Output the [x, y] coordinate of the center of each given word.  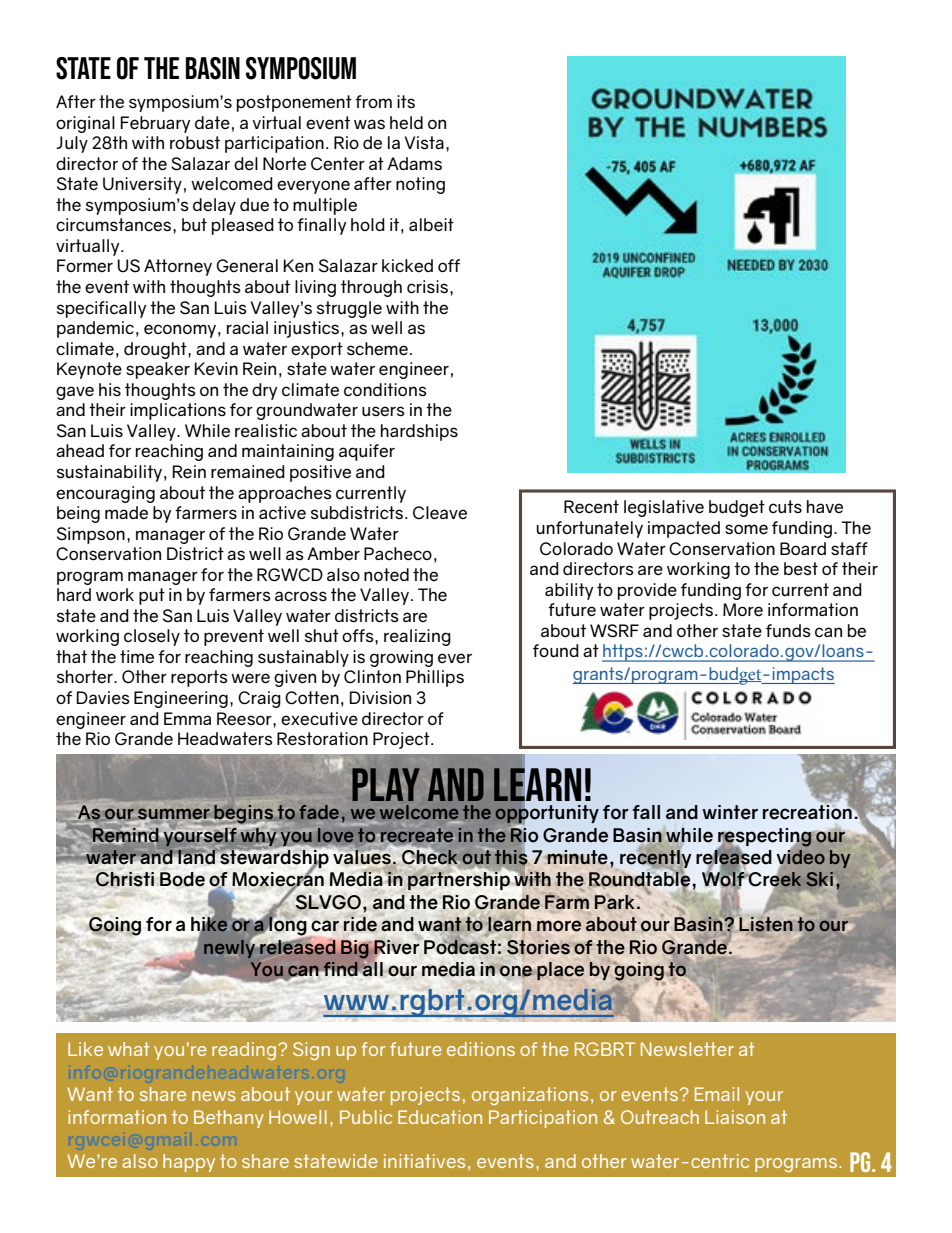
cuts [785, 507]
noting [420, 185]
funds [788, 631]
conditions [385, 390]
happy [189, 1163]
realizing [417, 637]
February [155, 124]
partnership [459, 880]
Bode [182, 879]
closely [152, 637]
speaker [158, 370]
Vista [424, 143]
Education [440, 1117]
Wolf [724, 879]
